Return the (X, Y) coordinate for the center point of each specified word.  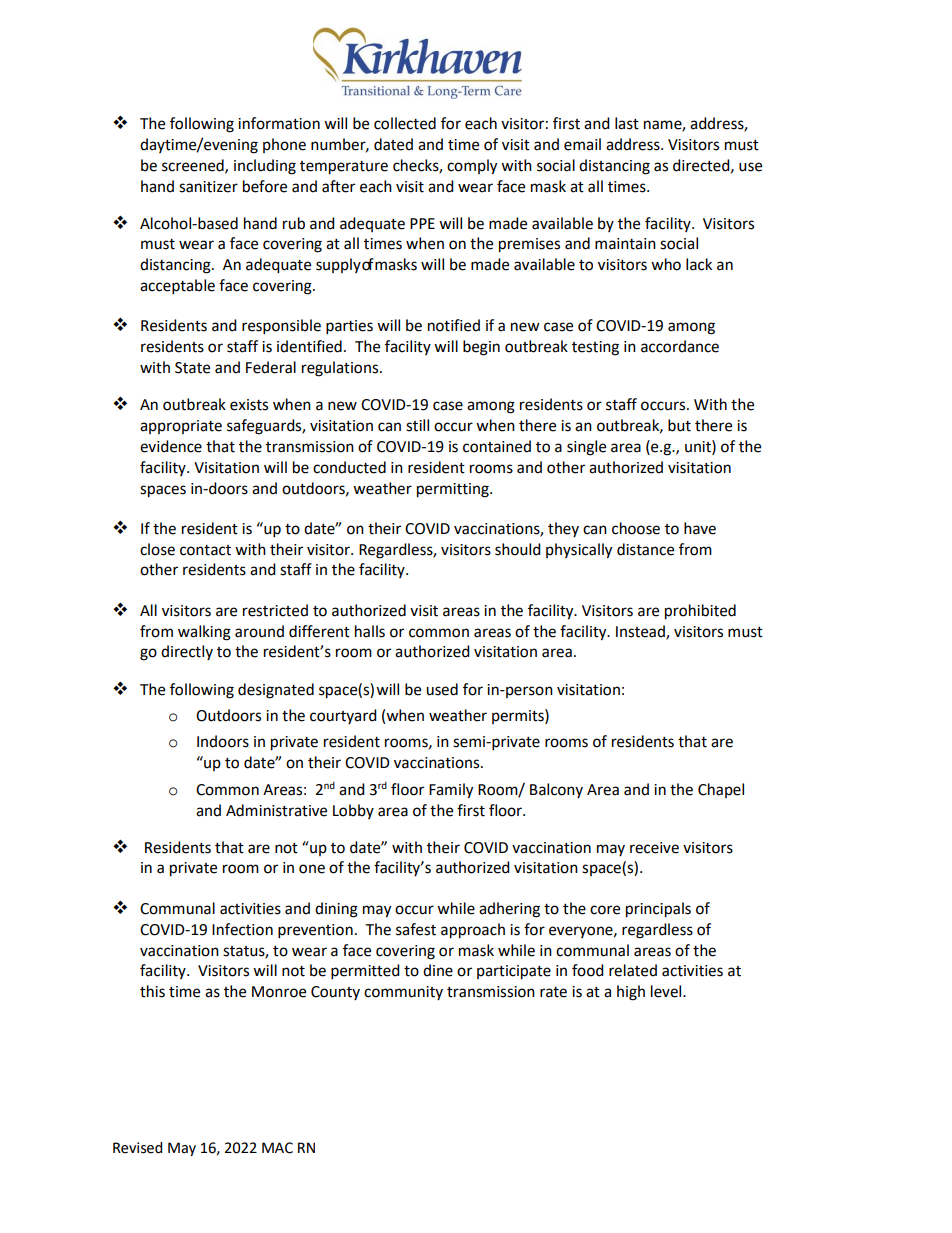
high (631, 993)
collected (405, 123)
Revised (137, 1148)
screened (194, 166)
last (627, 123)
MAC (277, 1148)
